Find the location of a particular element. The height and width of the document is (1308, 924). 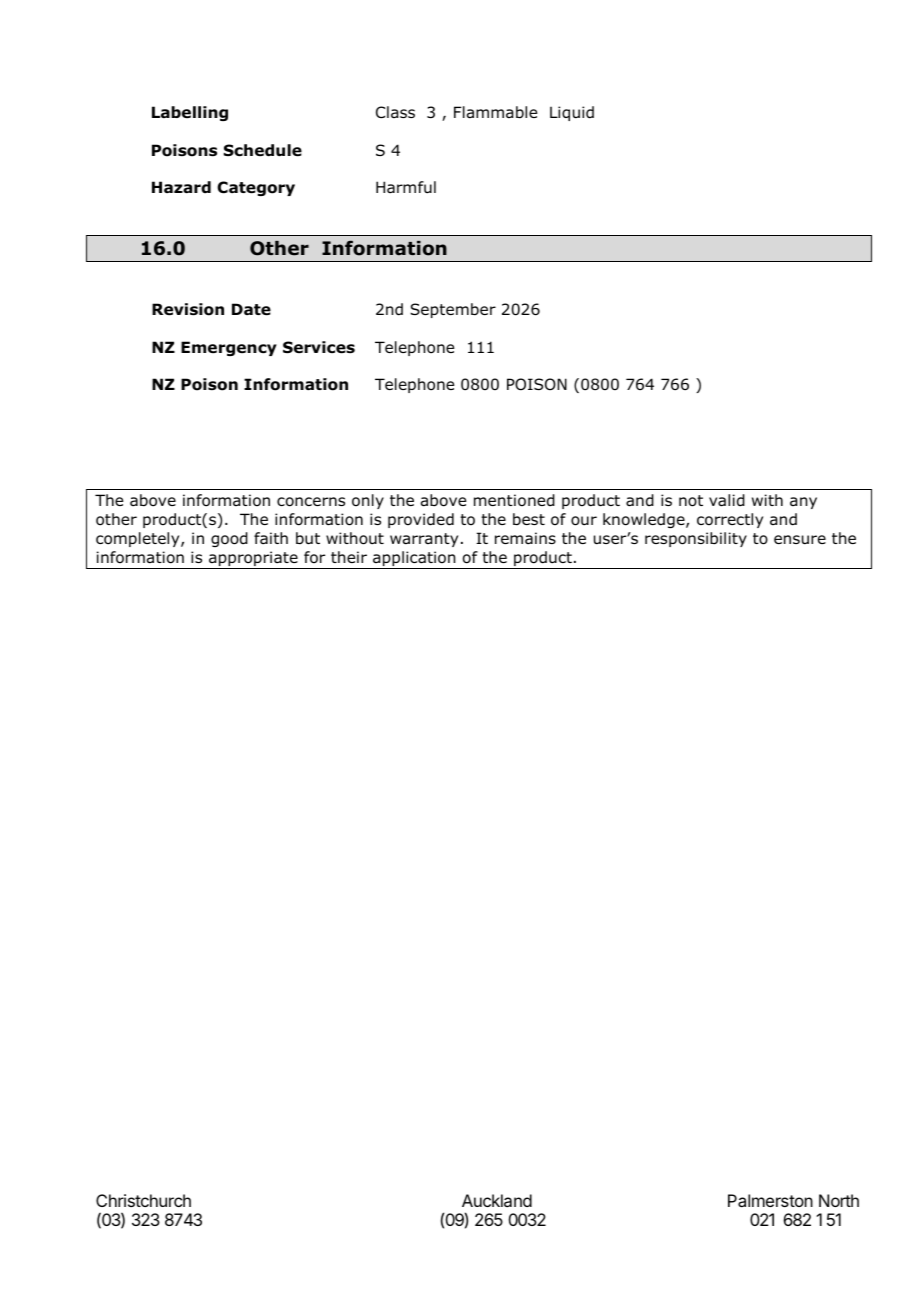

Liquid is located at coordinates (572, 113).
